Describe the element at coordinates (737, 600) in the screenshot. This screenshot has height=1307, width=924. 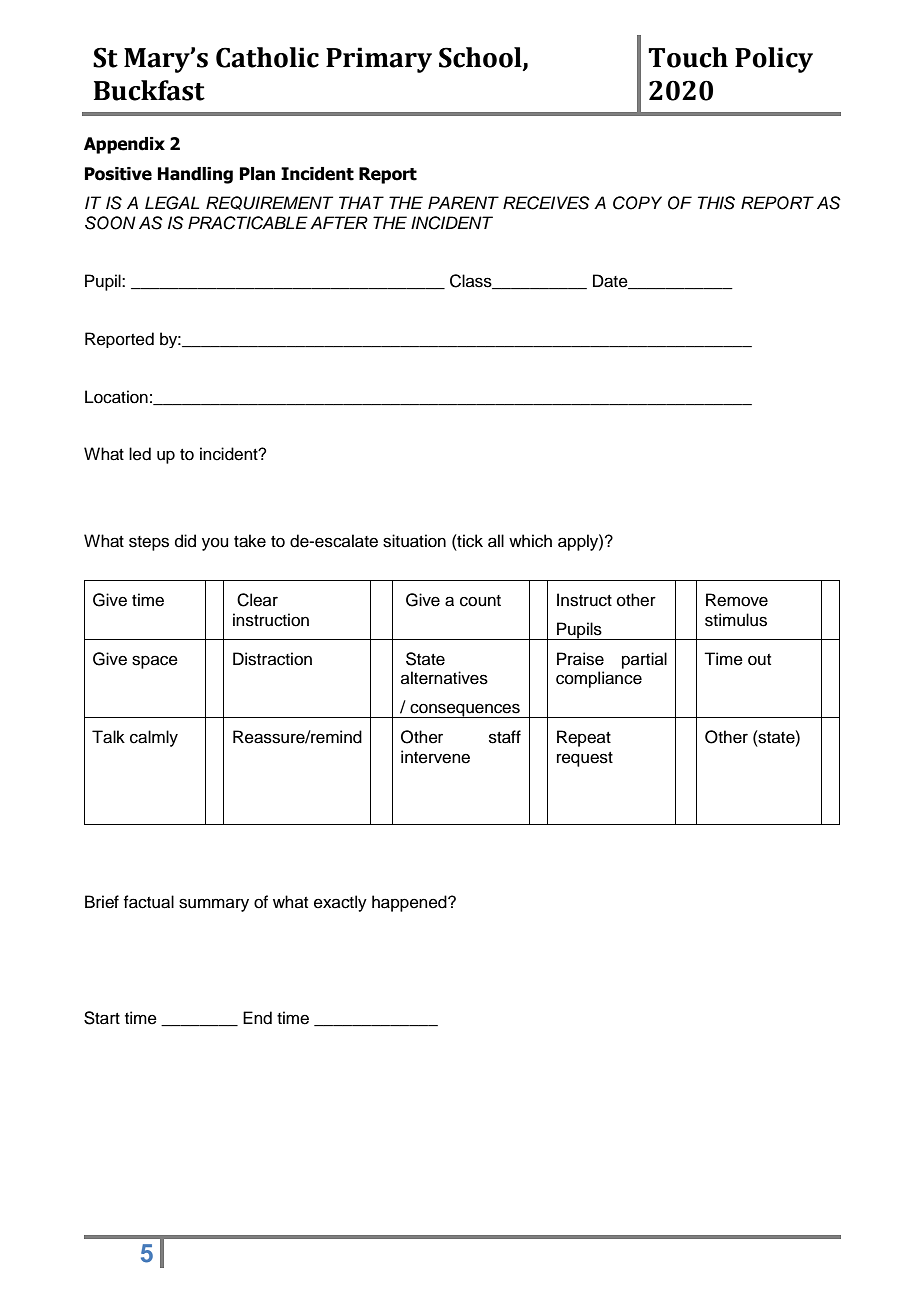
I see `Remove` at that location.
